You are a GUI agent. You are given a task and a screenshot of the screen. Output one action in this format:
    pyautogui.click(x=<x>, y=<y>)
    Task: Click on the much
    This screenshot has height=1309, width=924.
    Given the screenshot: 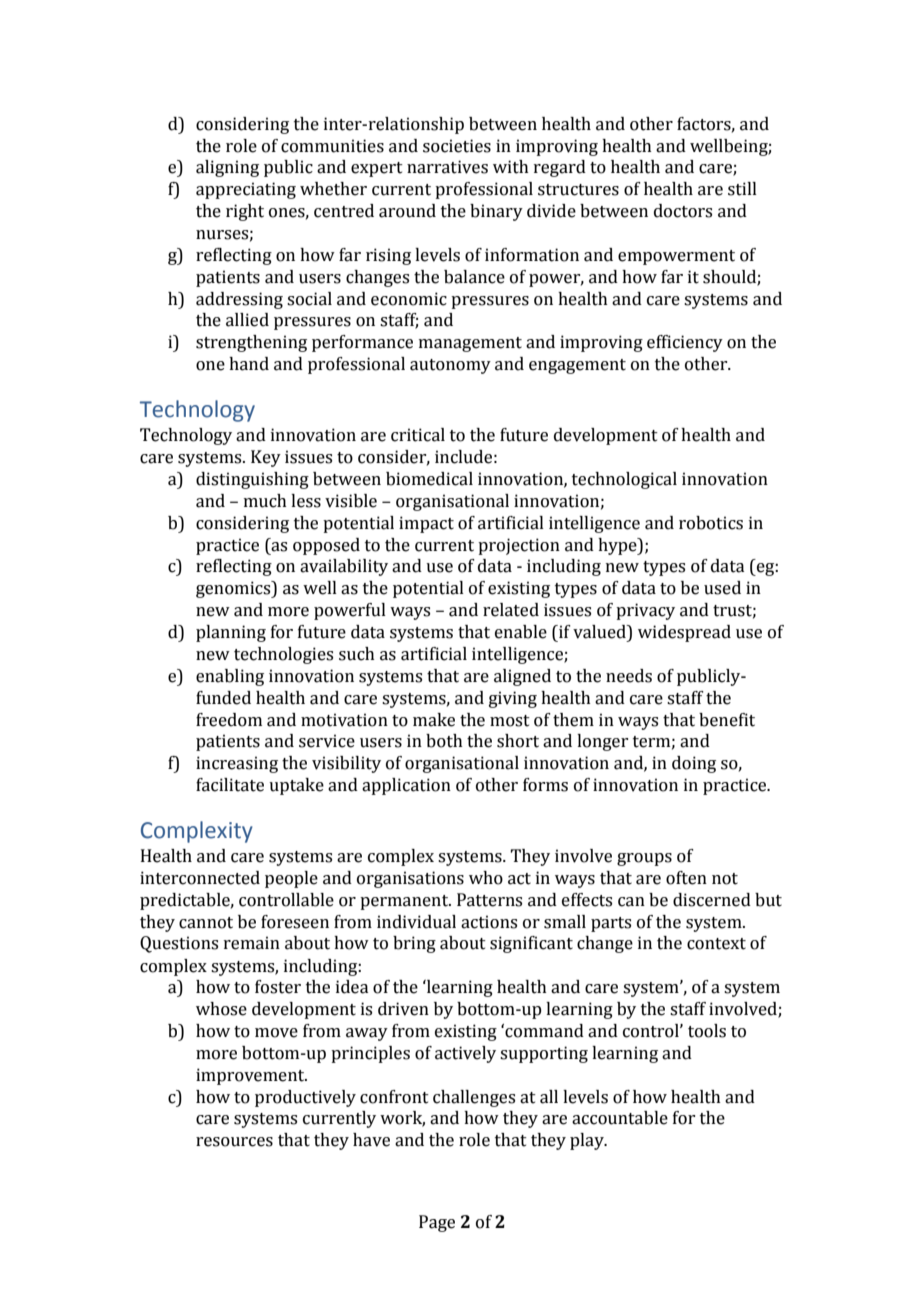 What is the action you would take?
    pyautogui.click(x=265, y=501)
